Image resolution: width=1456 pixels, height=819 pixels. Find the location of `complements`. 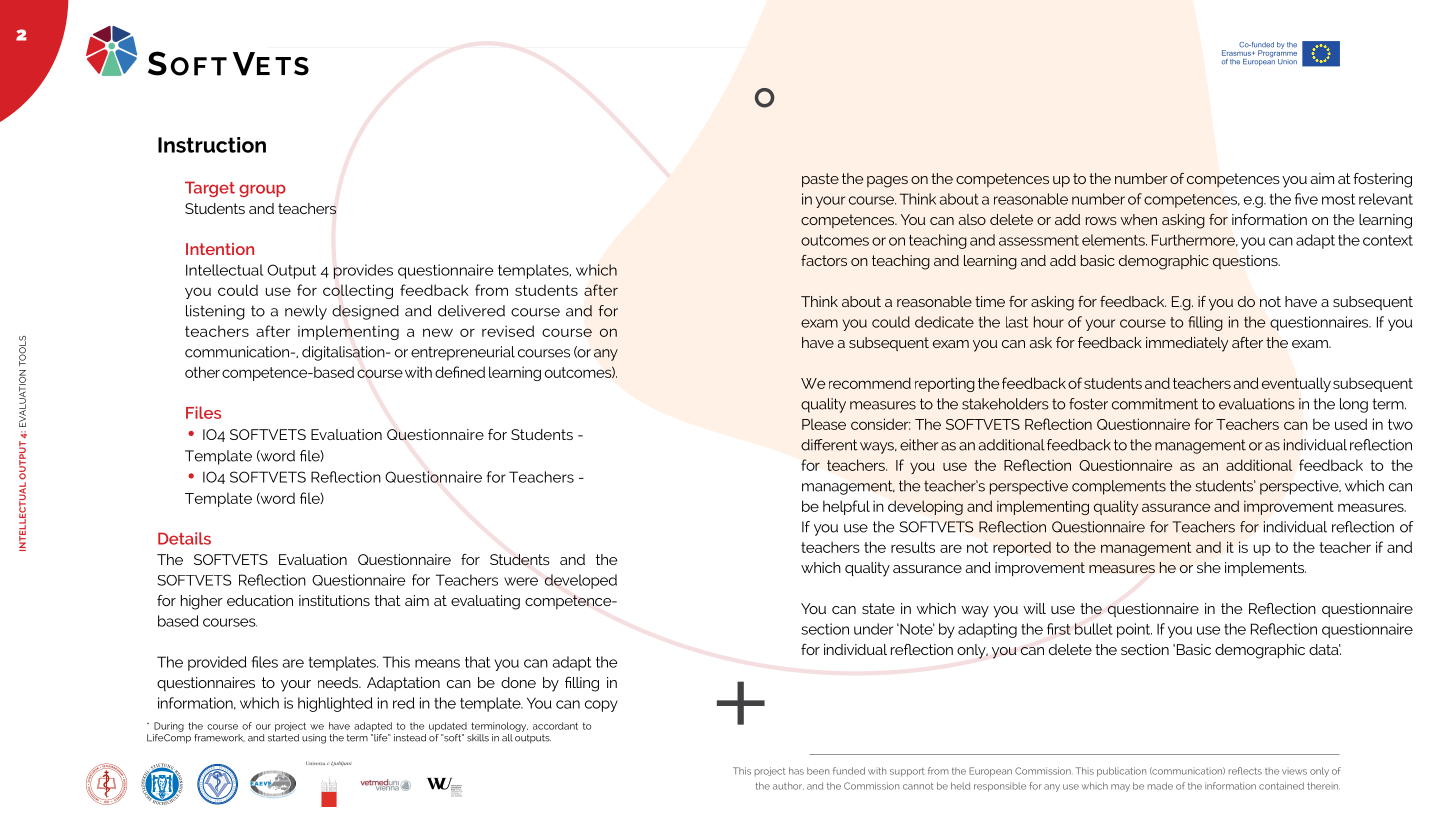

complements is located at coordinates (1119, 487).
